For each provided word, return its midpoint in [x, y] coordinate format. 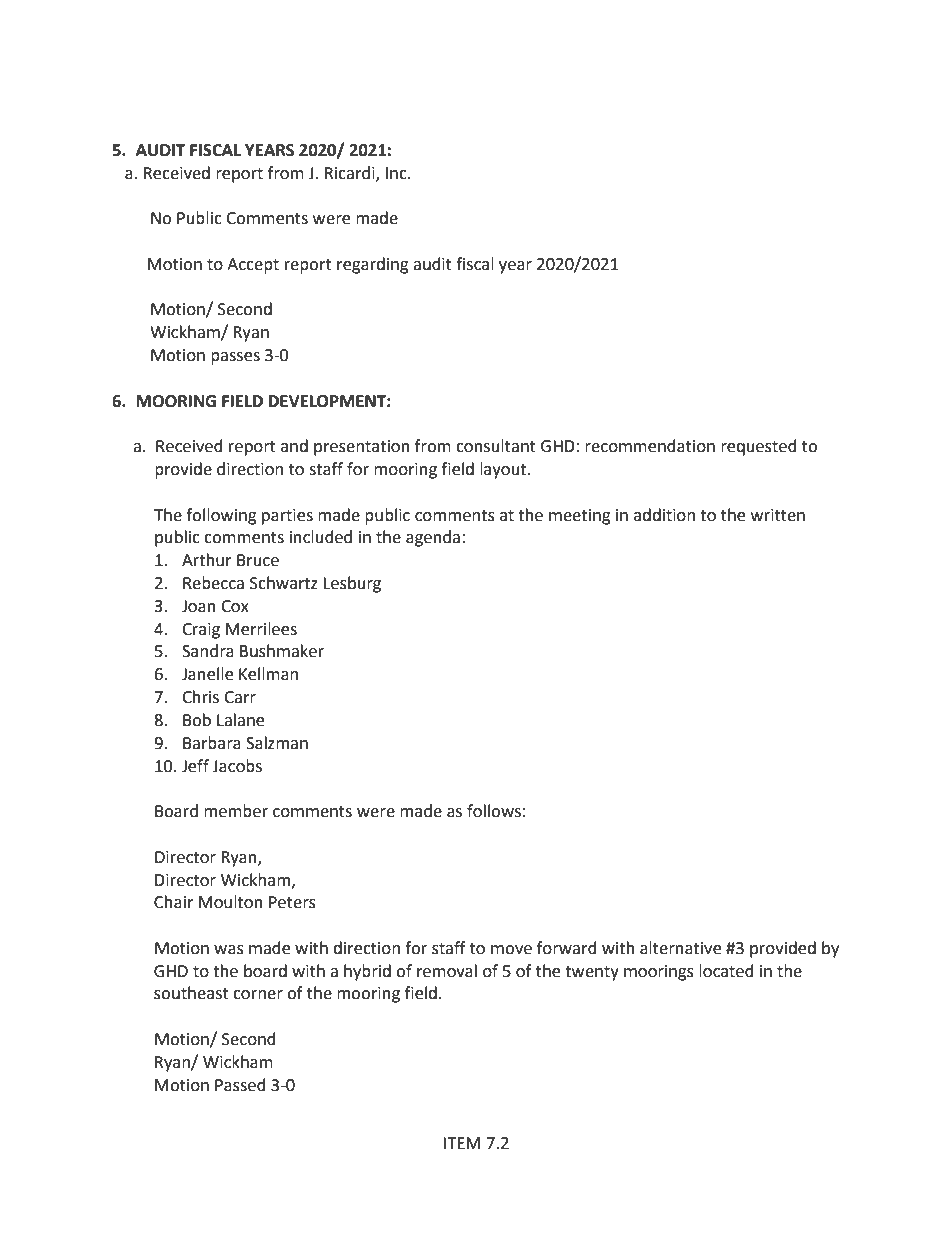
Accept [253, 266]
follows [494, 811]
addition [664, 515]
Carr [240, 697]
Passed [240, 1085]
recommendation [650, 446]
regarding [373, 265]
